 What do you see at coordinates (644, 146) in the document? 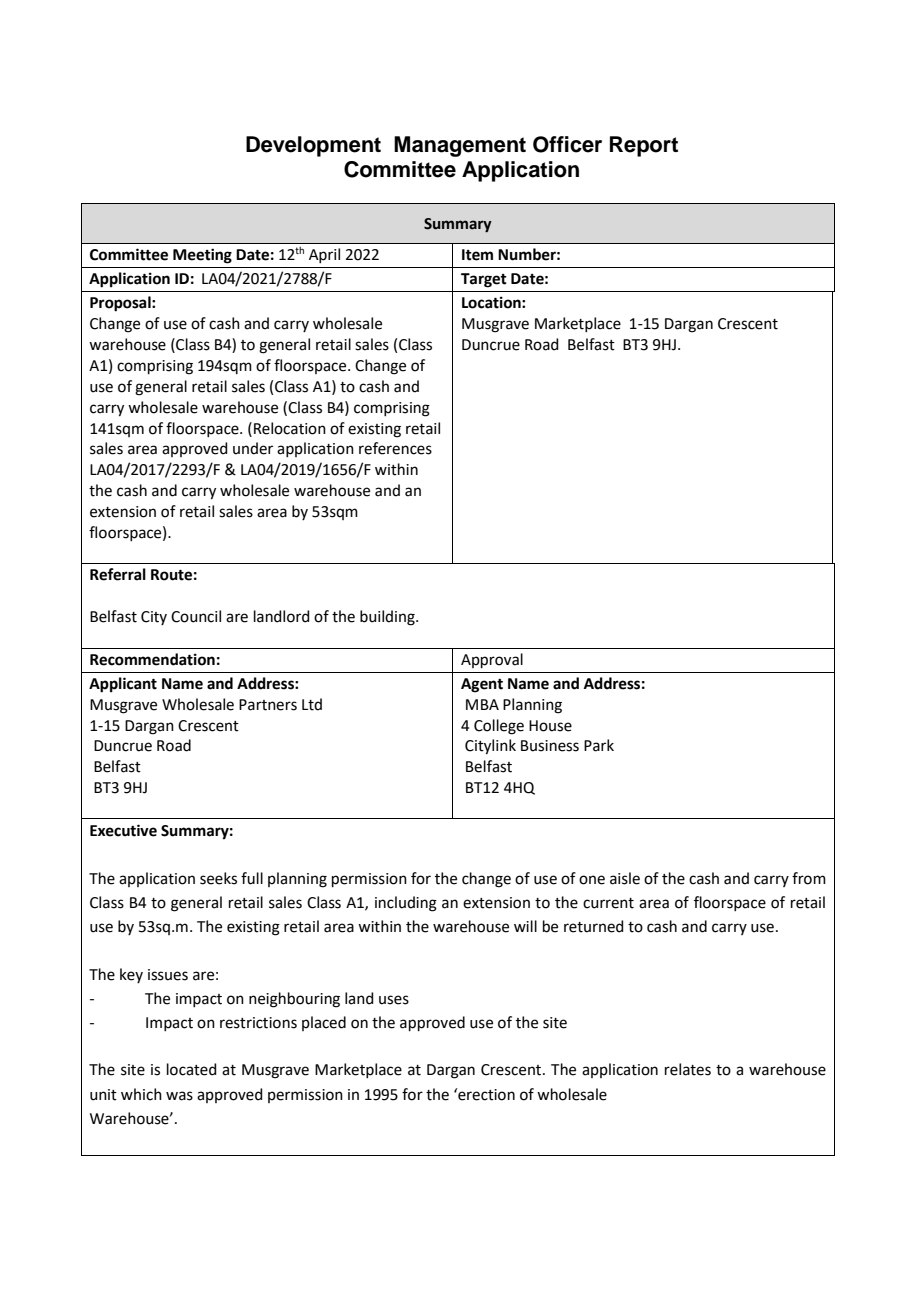
I see `Report` at bounding box center [644, 146].
